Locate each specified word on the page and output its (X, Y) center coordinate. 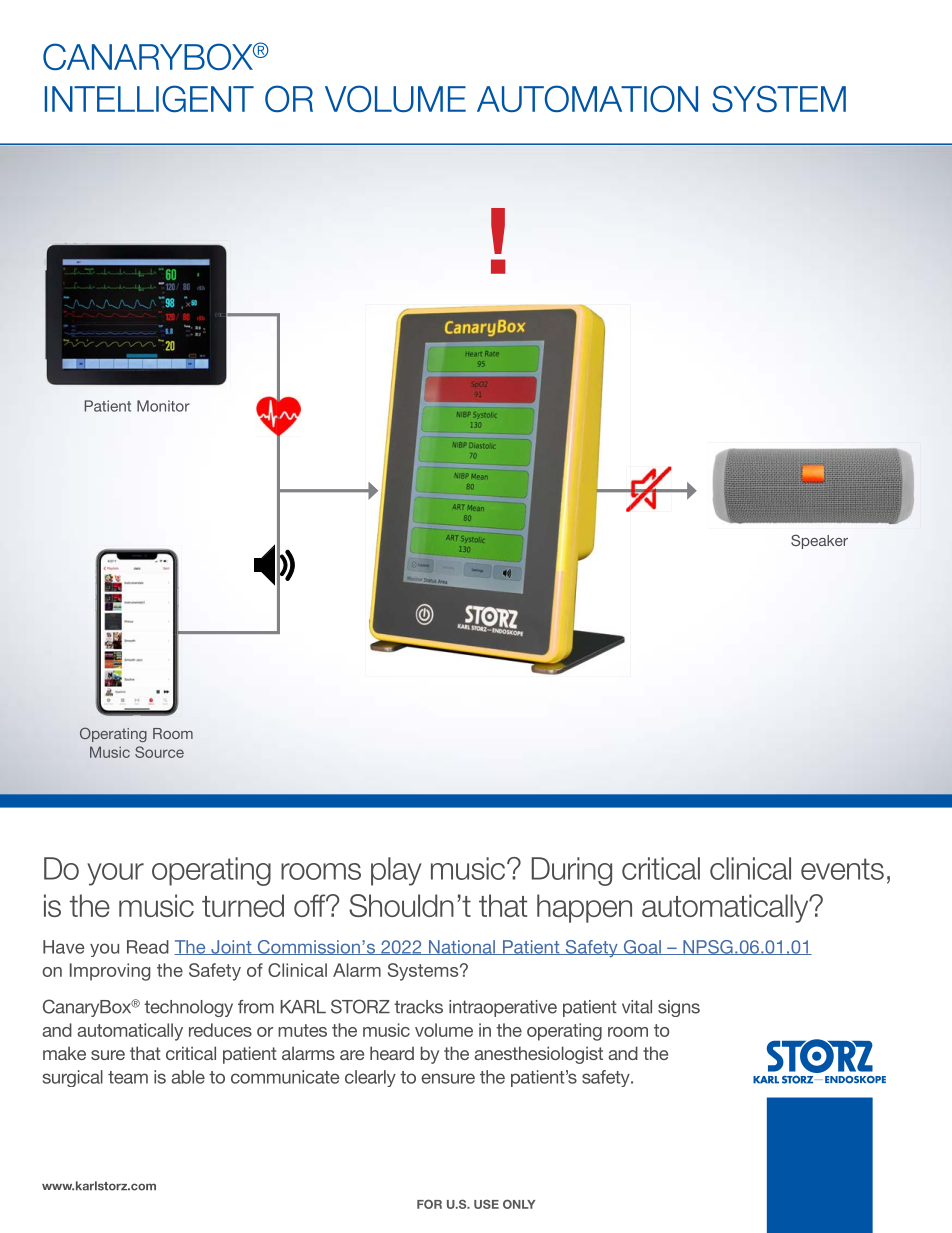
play (396, 871)
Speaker (819, 541)
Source (159, 752)
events (842, 869)
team (128, 1077)
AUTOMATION (587, 98)
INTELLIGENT (149, 98)
